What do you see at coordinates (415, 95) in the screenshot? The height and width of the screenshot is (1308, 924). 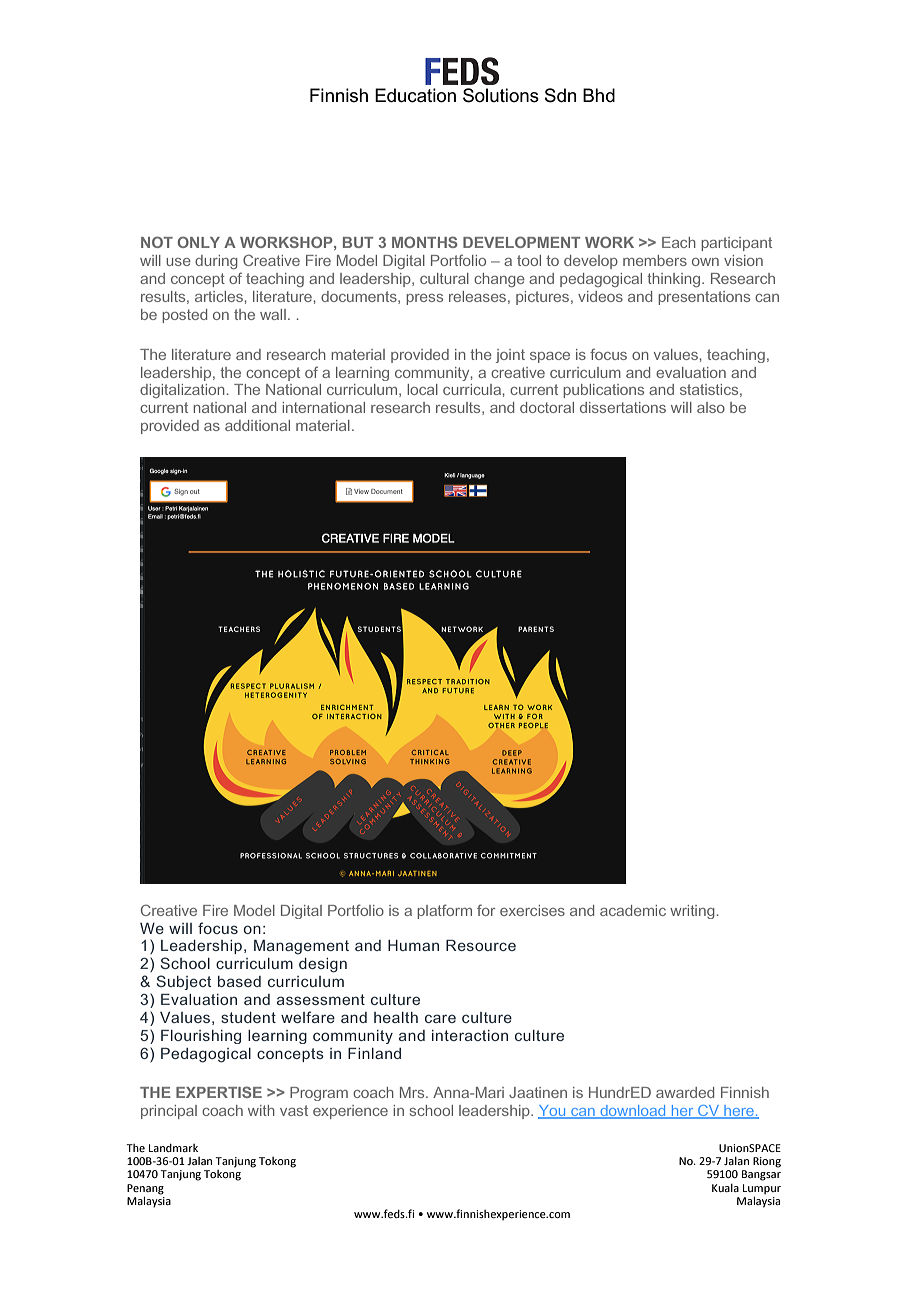 I see `Education` at bounding box center [415, 95].
